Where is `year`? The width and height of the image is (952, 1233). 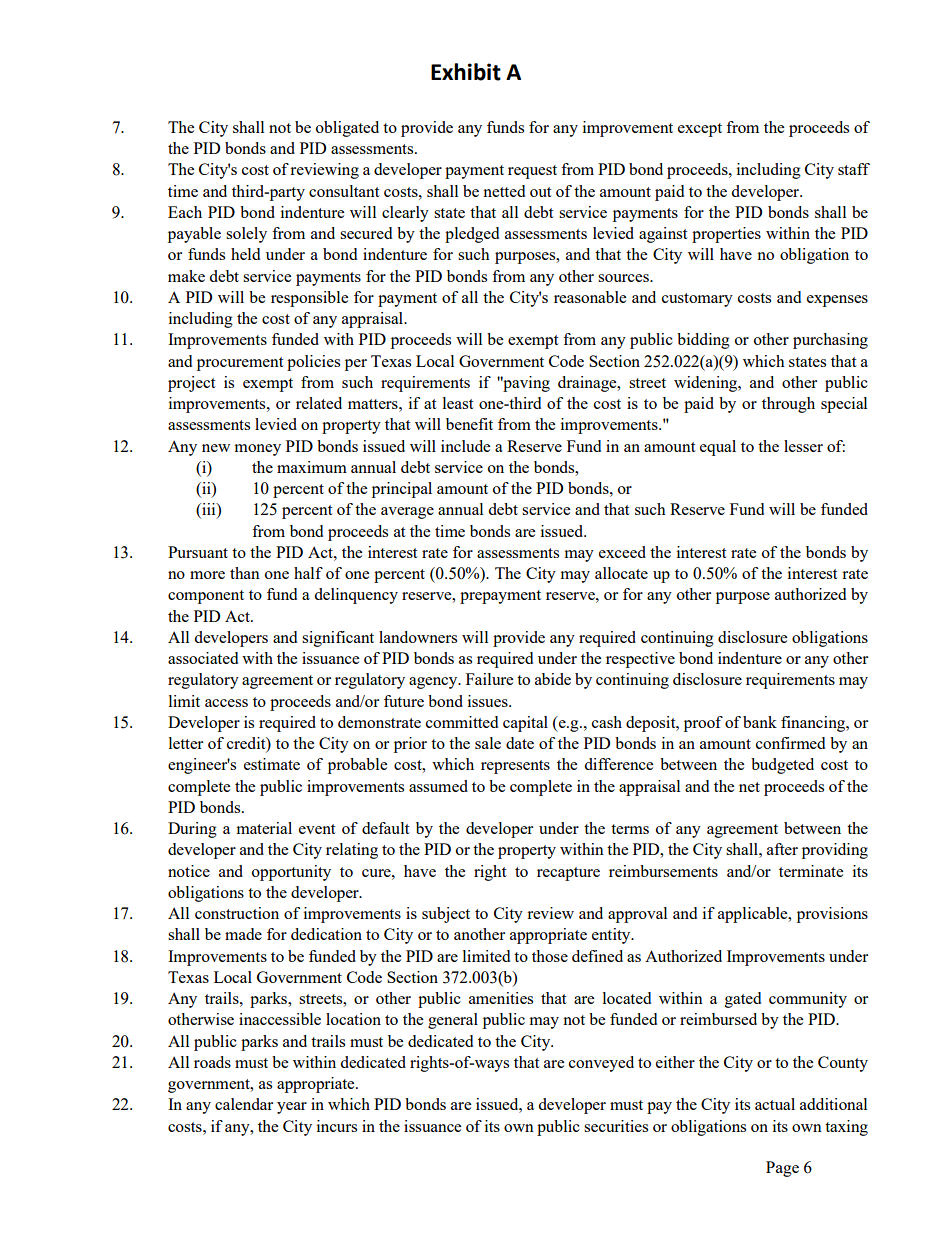
year is located at coordinates (292, 1108).
